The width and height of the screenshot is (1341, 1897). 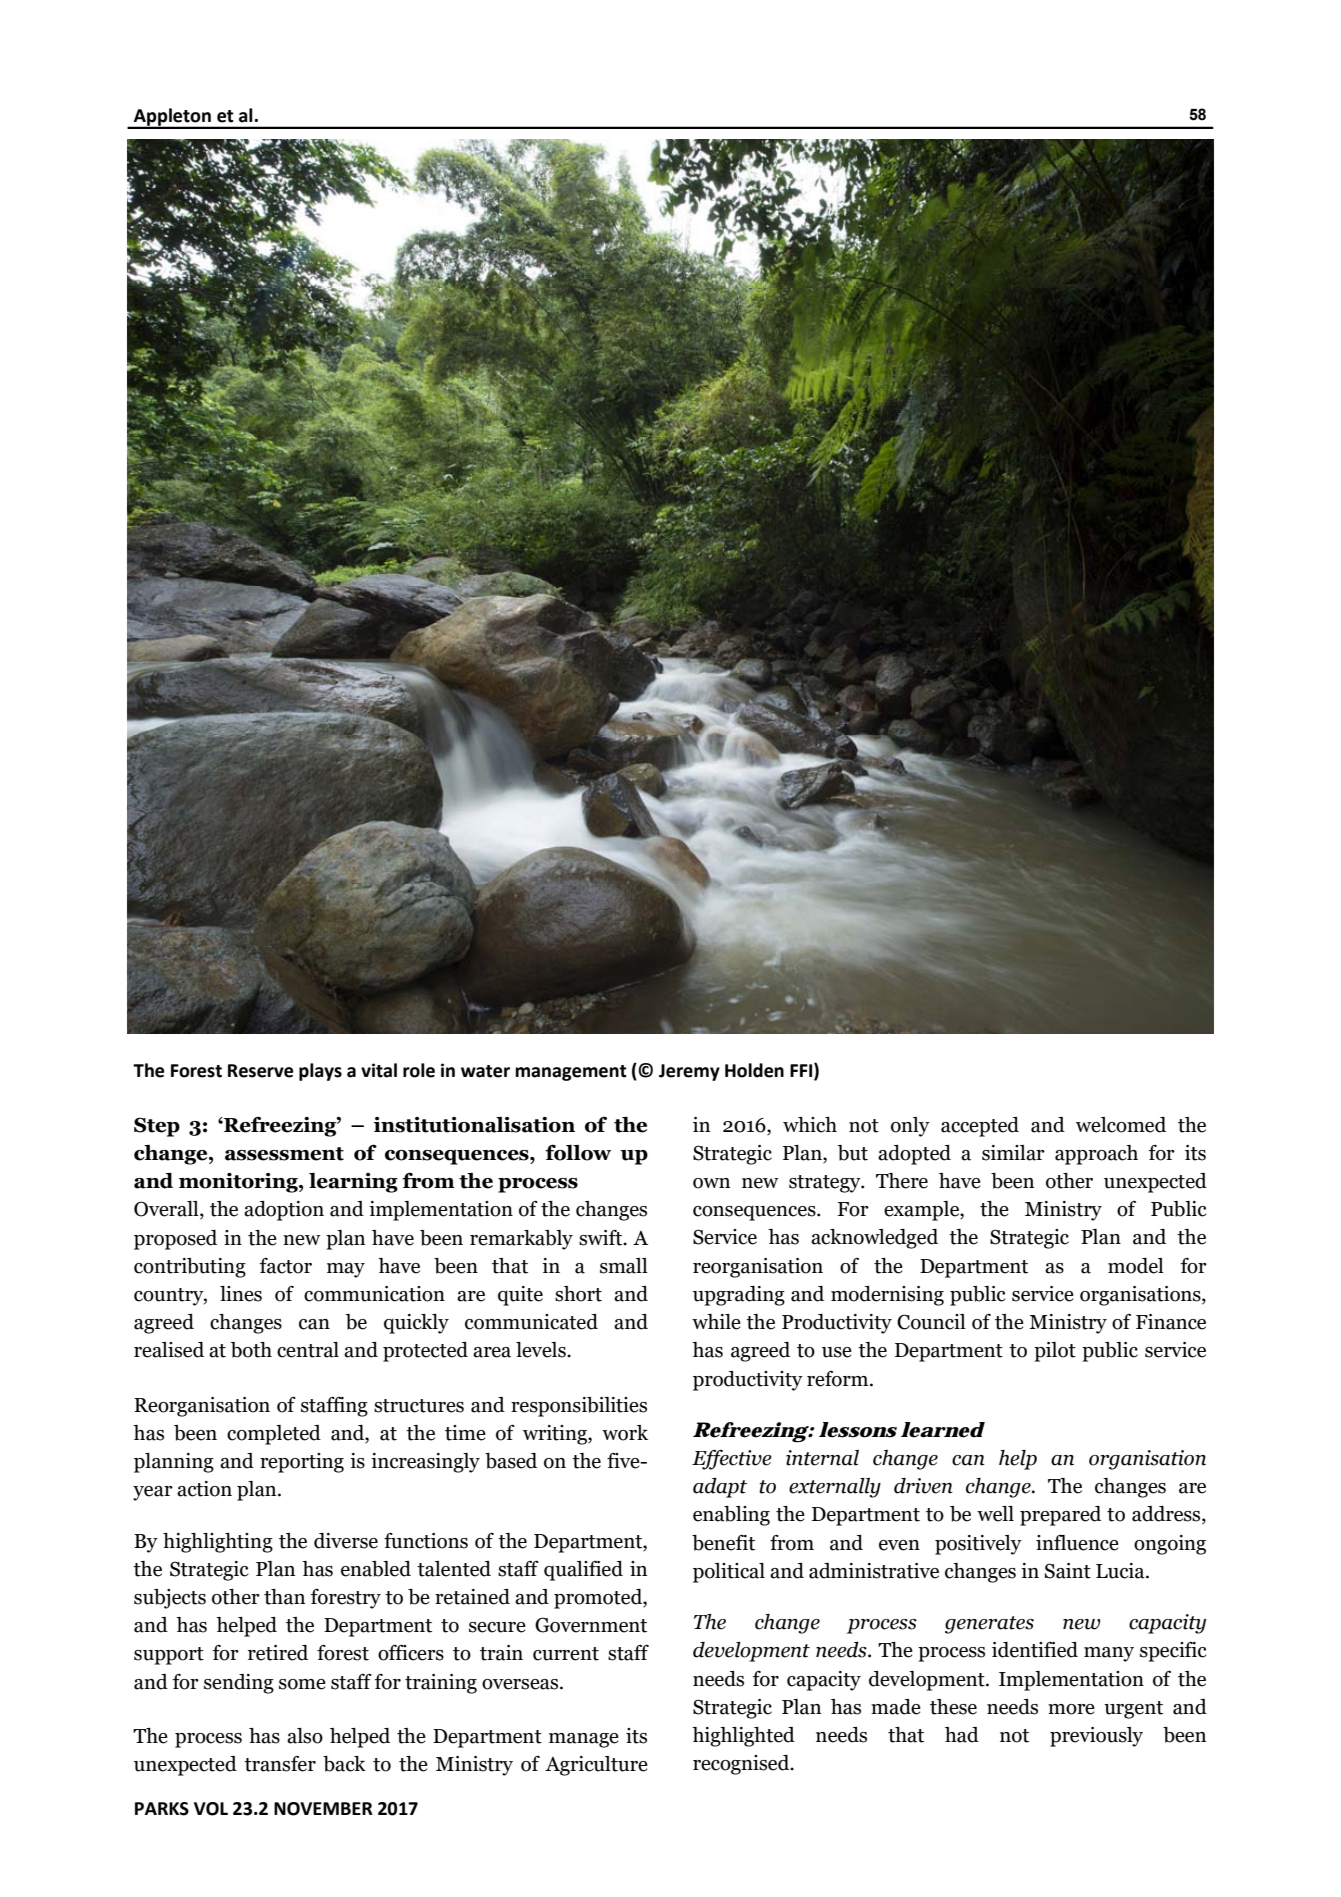 I want to click on previously, so click(x=1096, y=1737).
